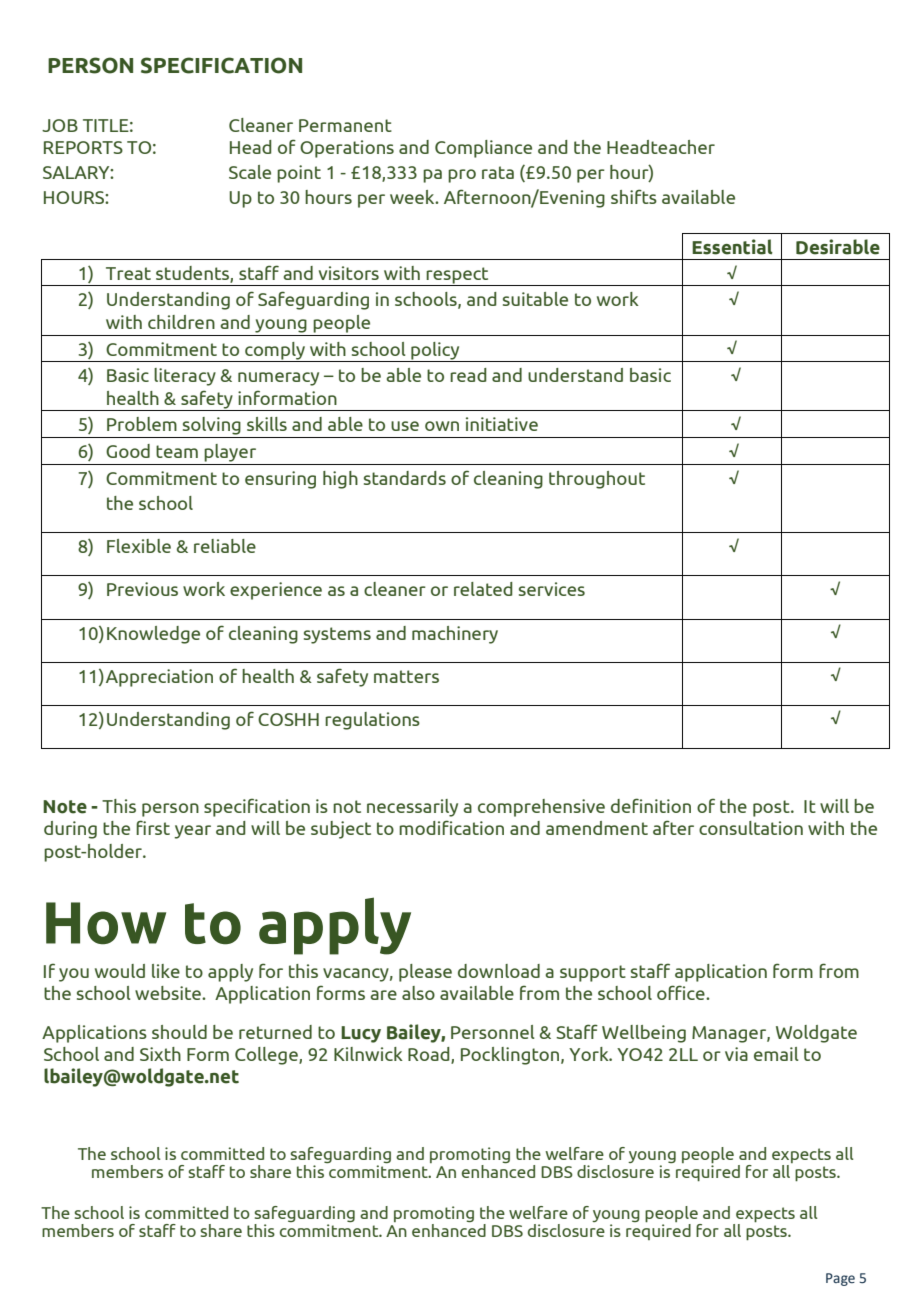 This image has width=924, height=1308. Describe the element at coordinates (160, 1054) in the image. I see `Sixth` at that location.
